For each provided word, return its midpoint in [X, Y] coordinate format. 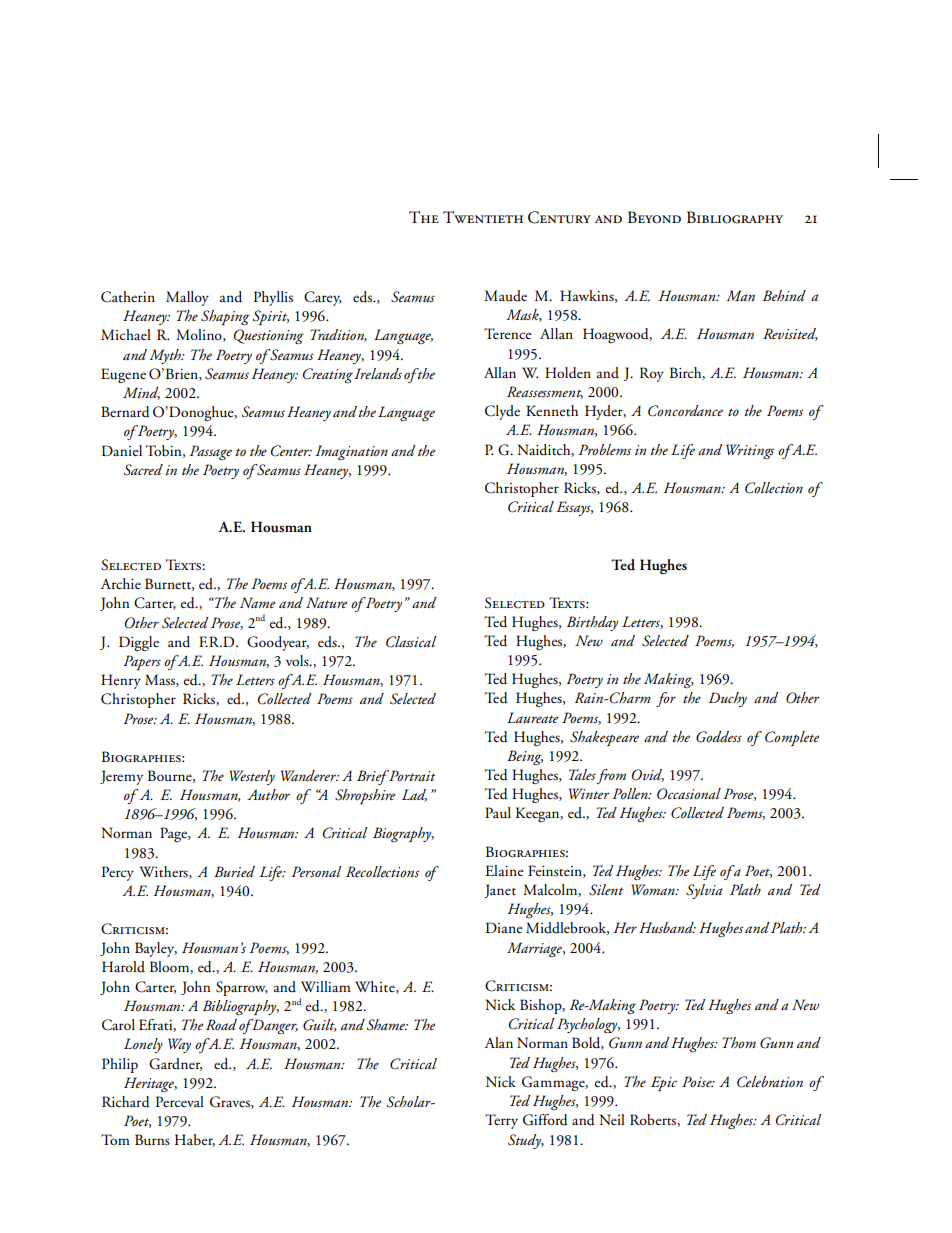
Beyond [654, 217]
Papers [142, 662]
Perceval [180, 1101]
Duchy [728, 699]
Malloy [187, 298]
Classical [411, 642]
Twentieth [483, 217]
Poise [698, 1081]
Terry [501, 1121]
